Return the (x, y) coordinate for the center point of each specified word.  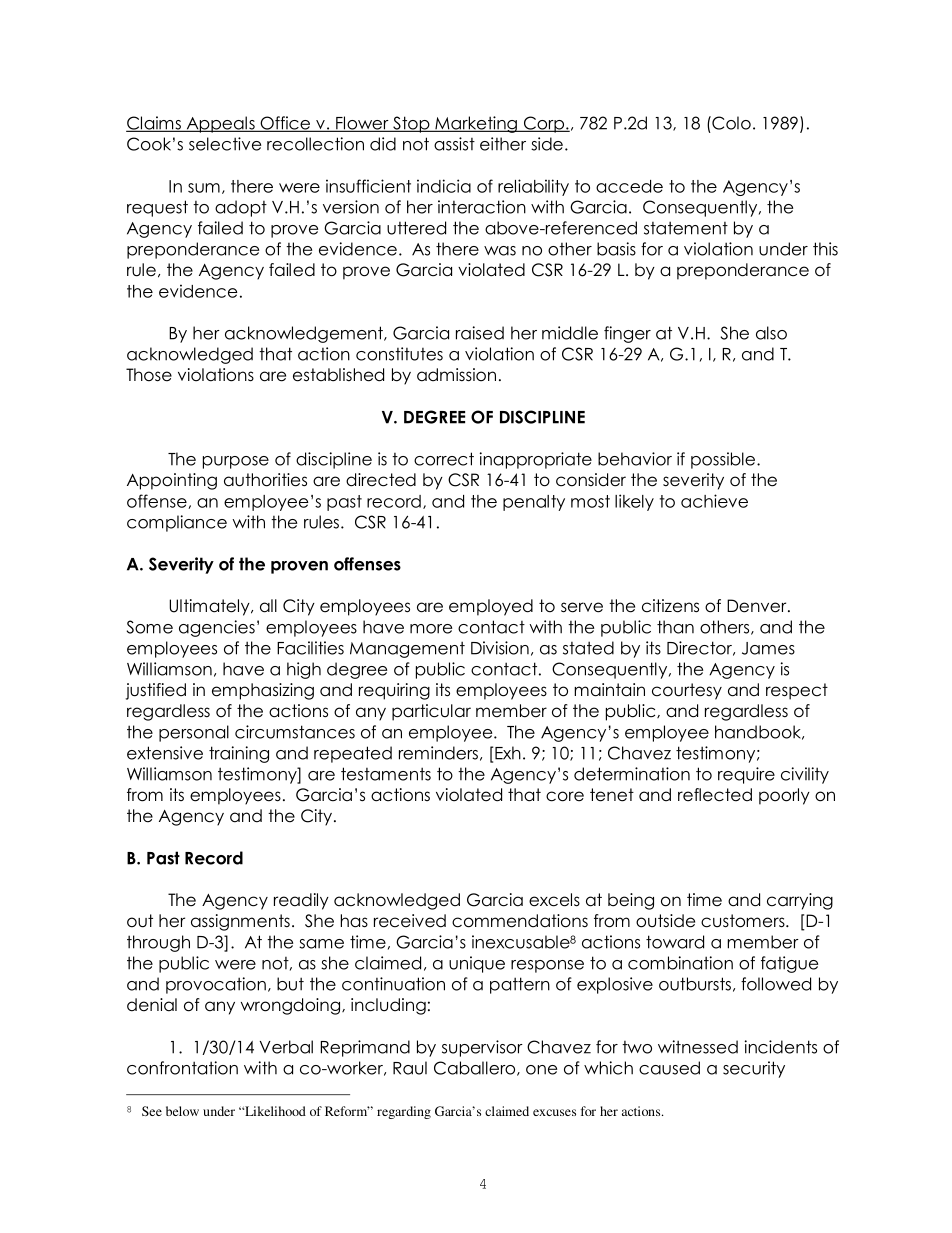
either (503, 144)
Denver (758, 606)
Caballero (476, 1068)
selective (225, 144)
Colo (730, 123)
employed (491, 607)
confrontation (182, 1068)
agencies (217, 628)
